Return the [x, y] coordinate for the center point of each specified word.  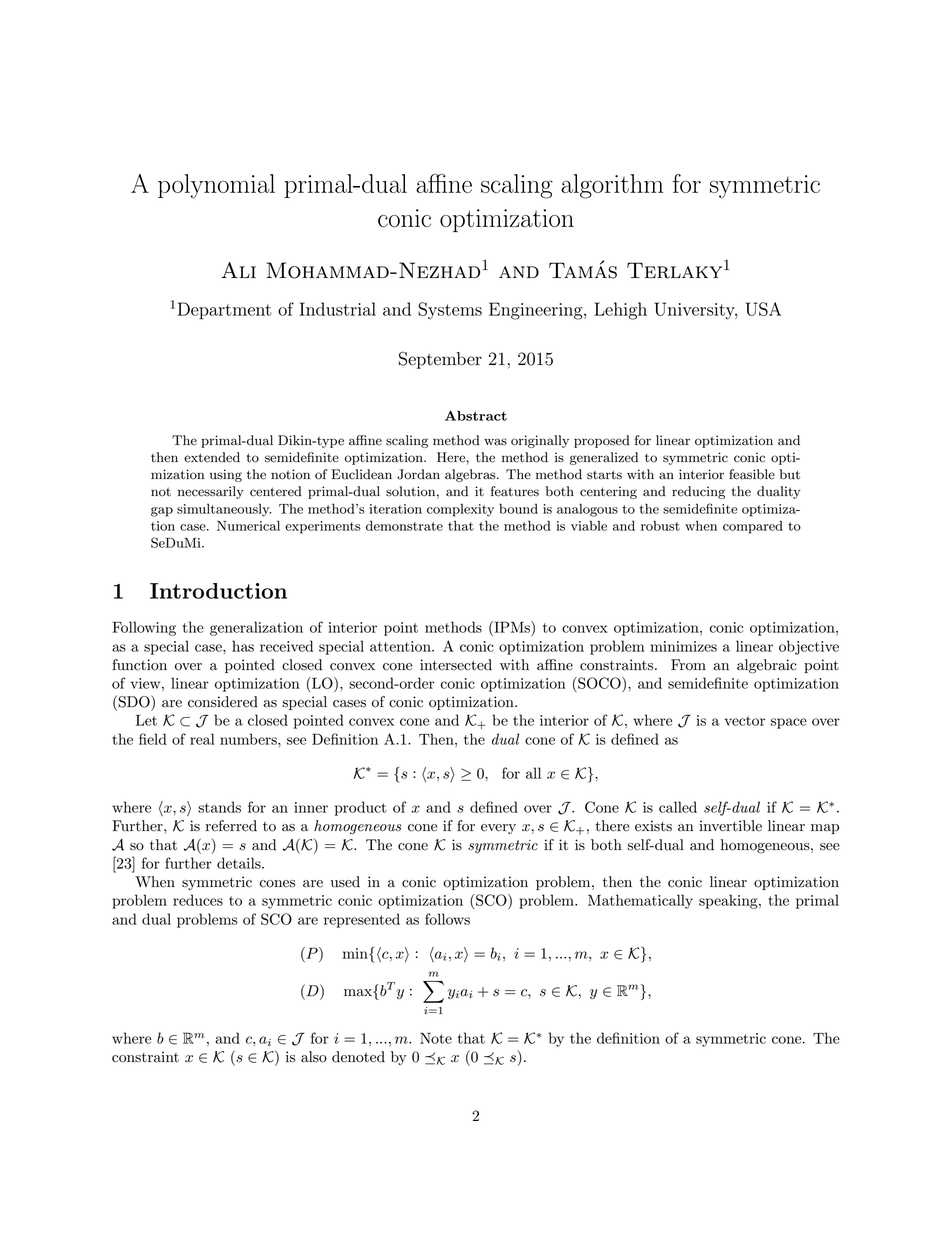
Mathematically [640, 901]
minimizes [683, 646]
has [243, 646]
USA [763, 309]
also [314, 1057]
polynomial [216, 186]
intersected [456, 665]
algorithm [612, 186]
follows [447, 919]
